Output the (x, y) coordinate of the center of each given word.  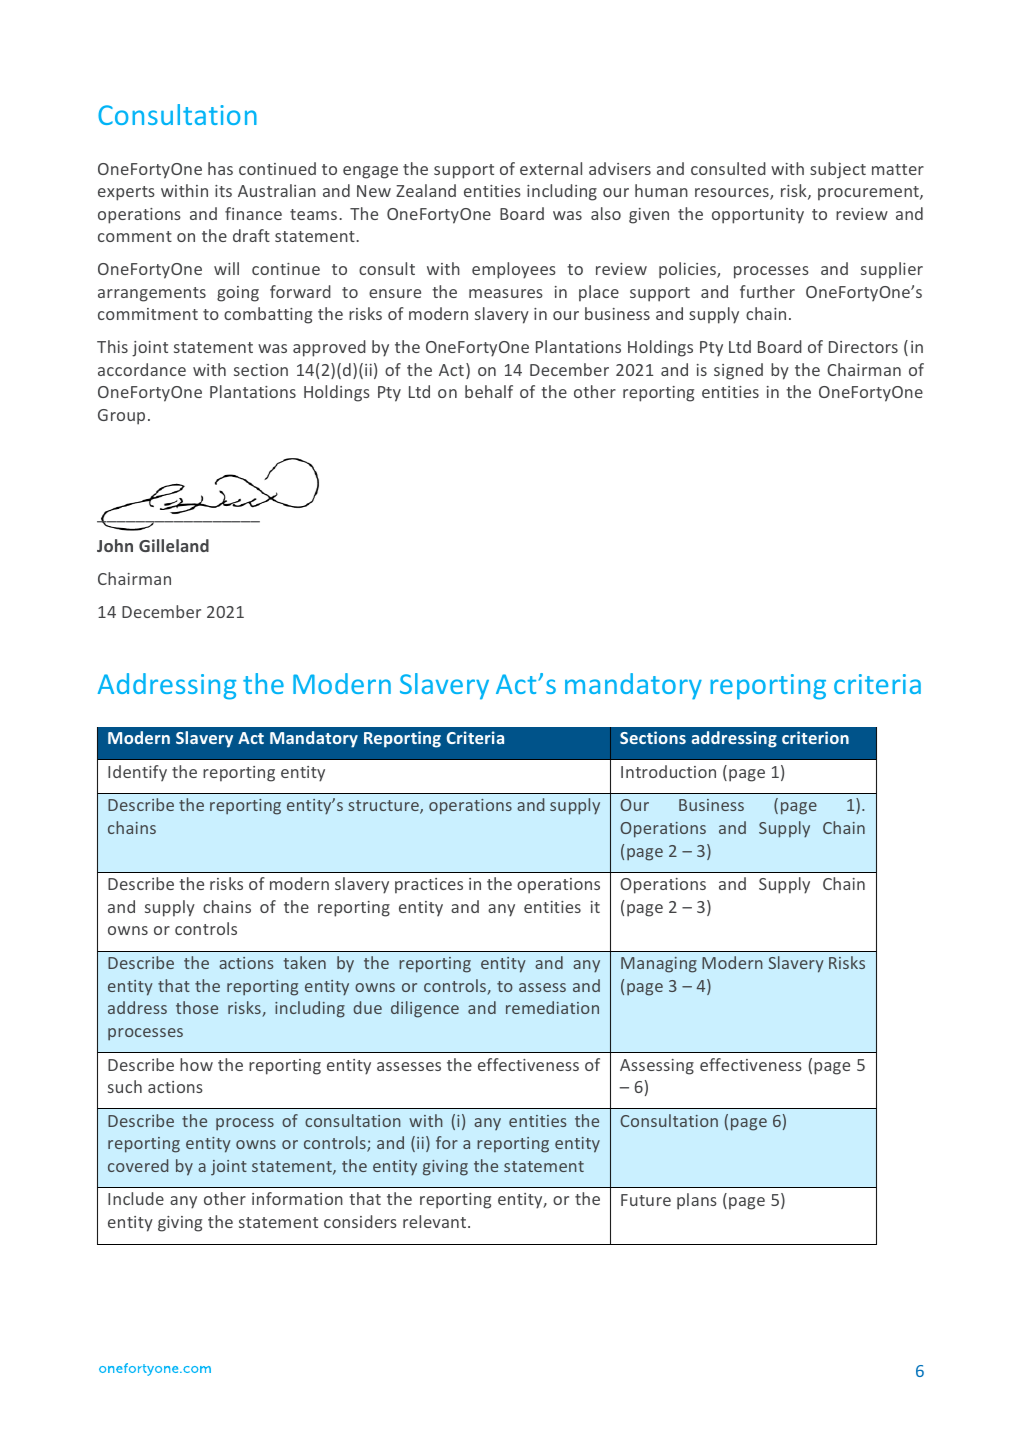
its (223, 191)
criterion (815, 737)
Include (136, 1198)
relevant (436, 1221)
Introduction (668, 771)
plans (697, 1201)
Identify (137, 773)
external (551, 168)
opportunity (758, 216)
